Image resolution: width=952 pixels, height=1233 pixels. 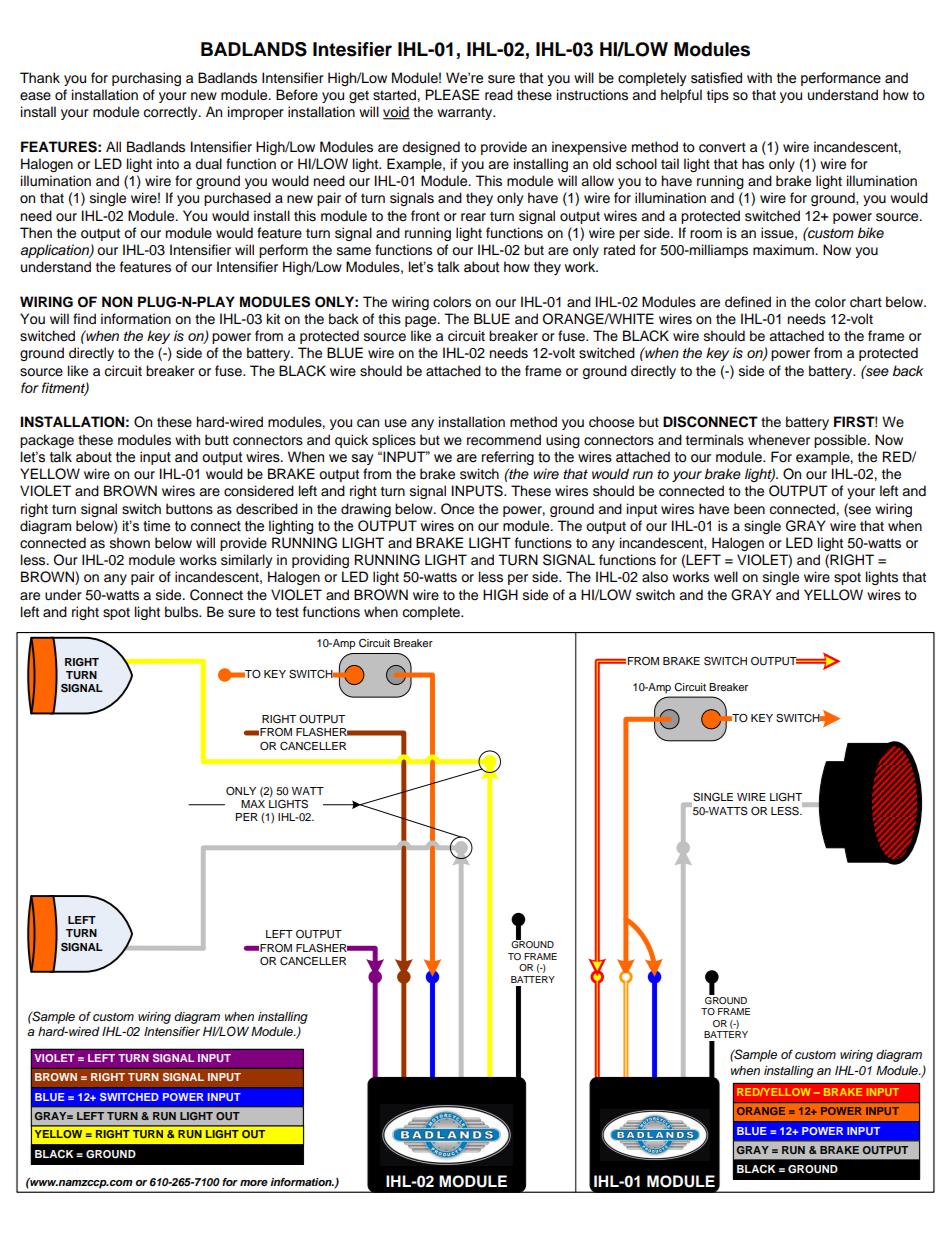 What do you see at coordinates (508, 458) in the image?
I see `referring` at bounding box center [508, 458].
